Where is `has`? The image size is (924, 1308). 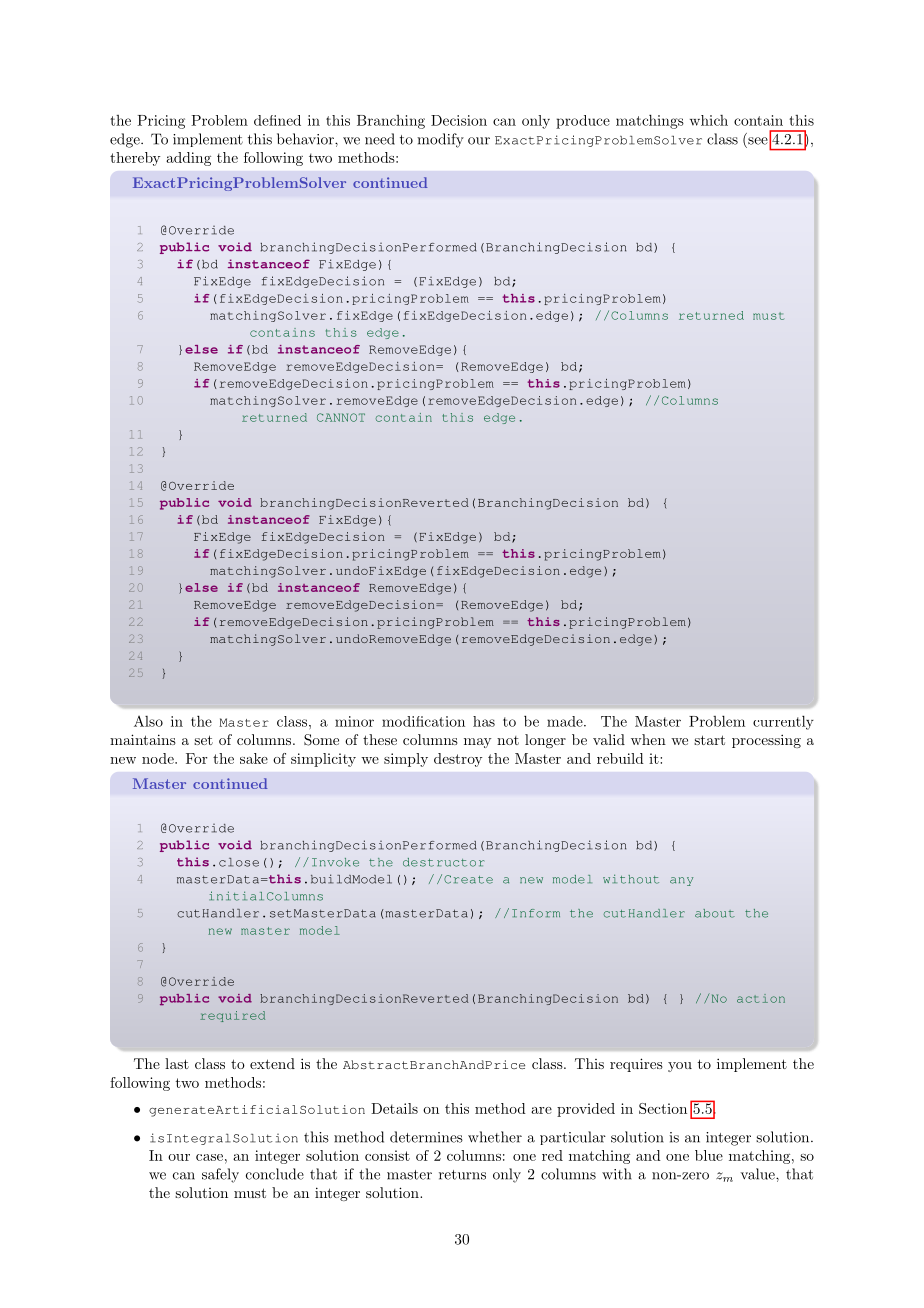
has is located at coordinates (484, 721).
